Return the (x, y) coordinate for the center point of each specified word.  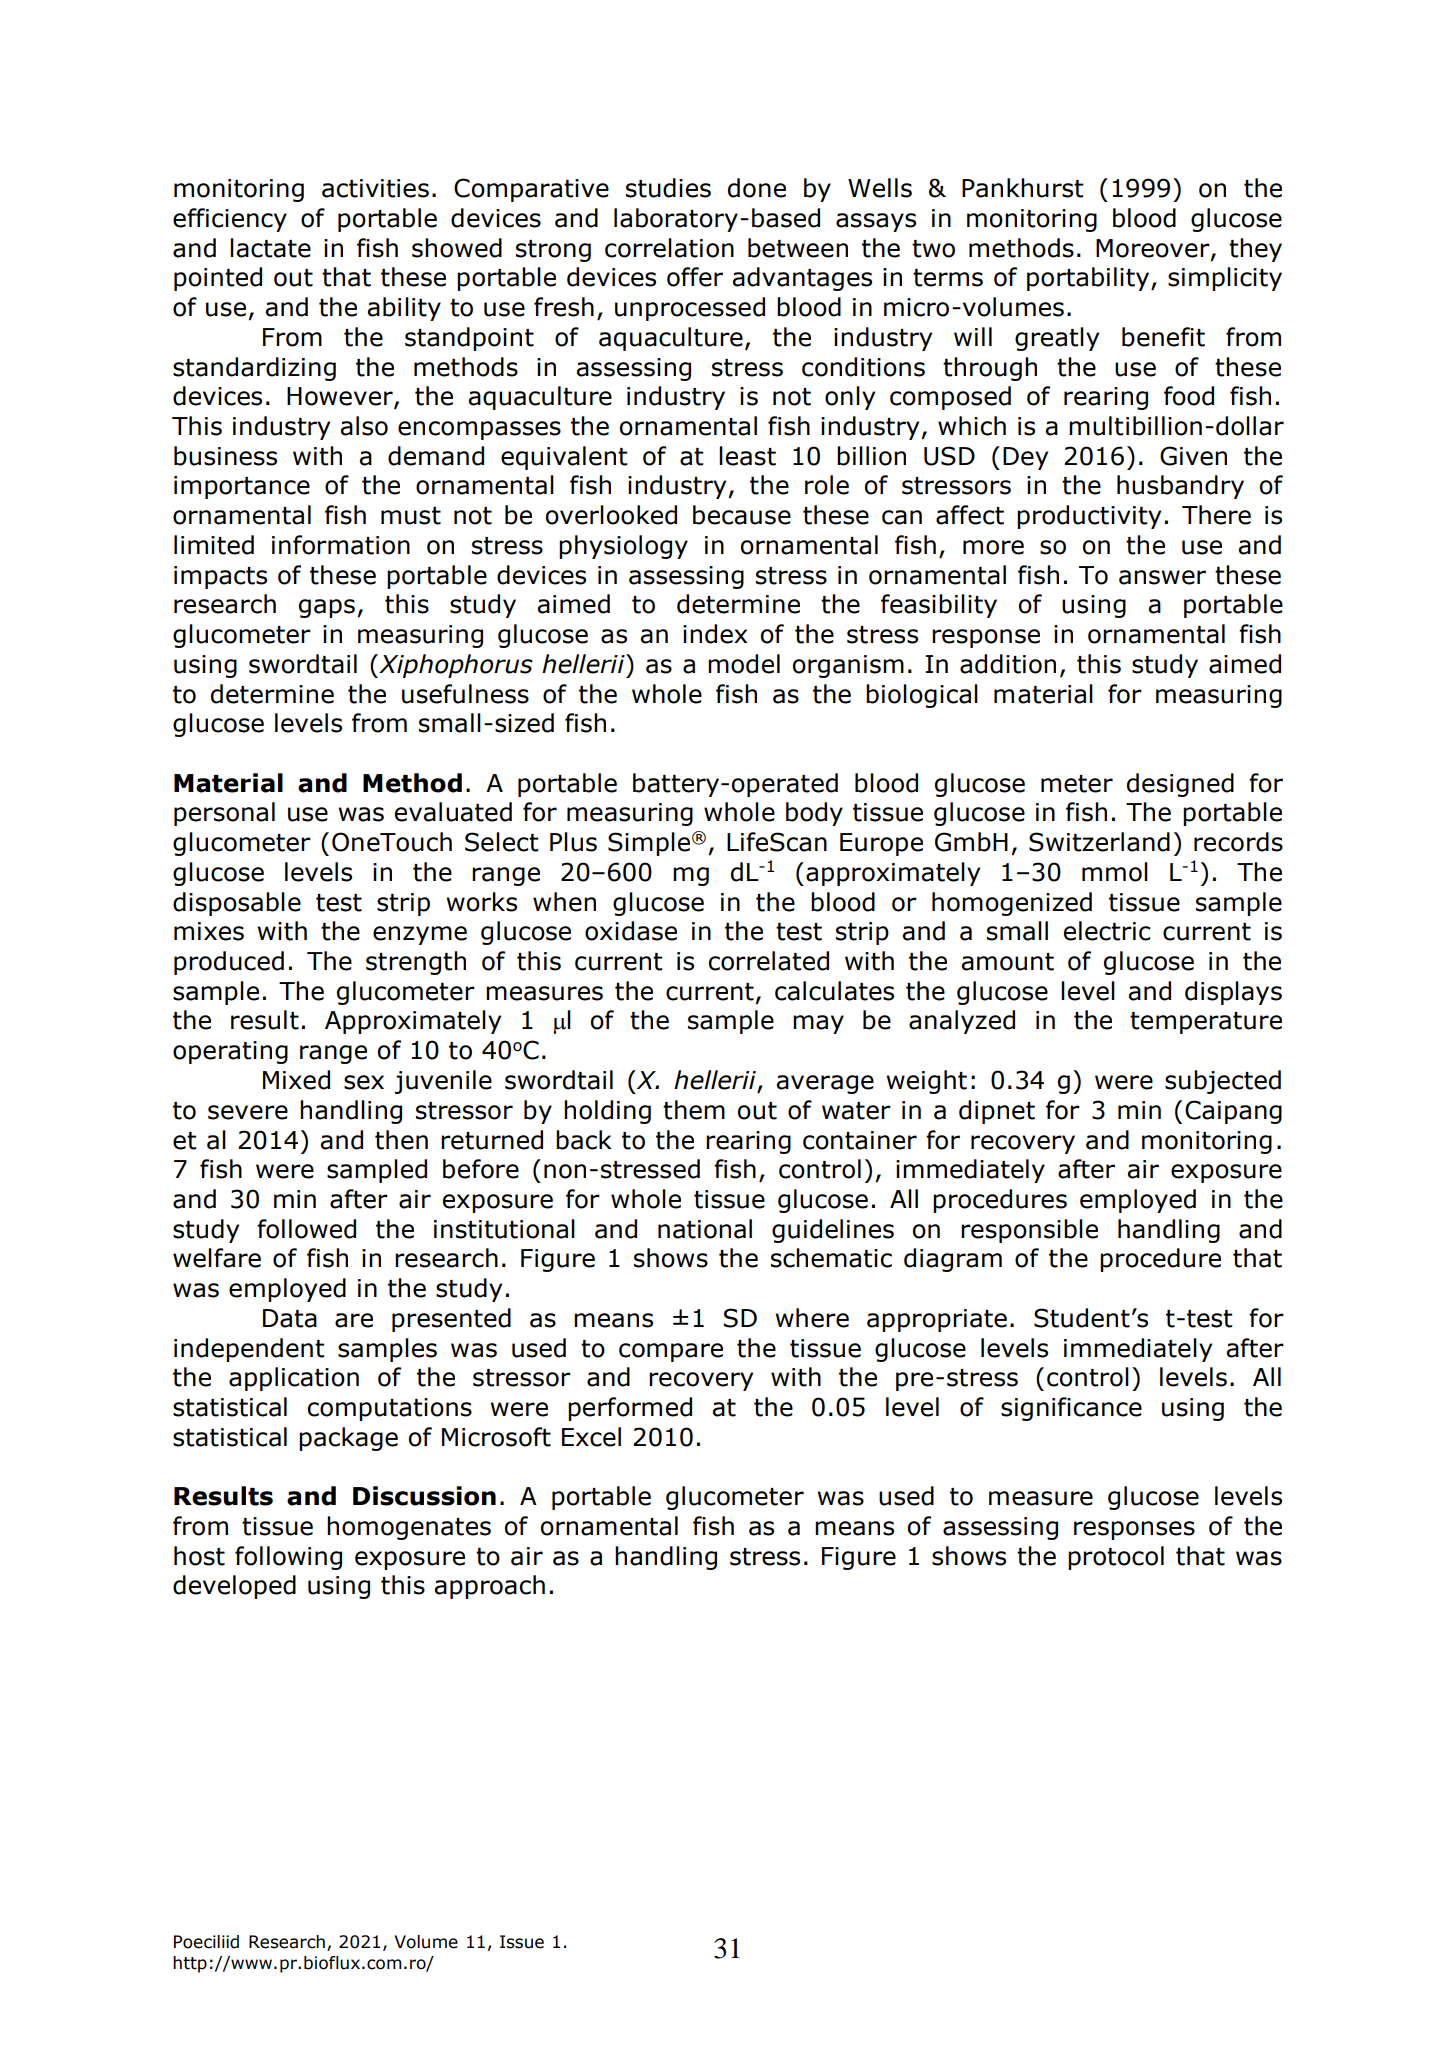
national (705, 1229)
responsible (1029, 1231)
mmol (1115, 872)
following (288, 1558)
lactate (270, 248)
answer (1162, 577)
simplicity (1225, 279)
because (742, 515)
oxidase (631, 931)
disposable (237, 904)
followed (306, 1229)
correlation (669, 248)
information (341, 545)
